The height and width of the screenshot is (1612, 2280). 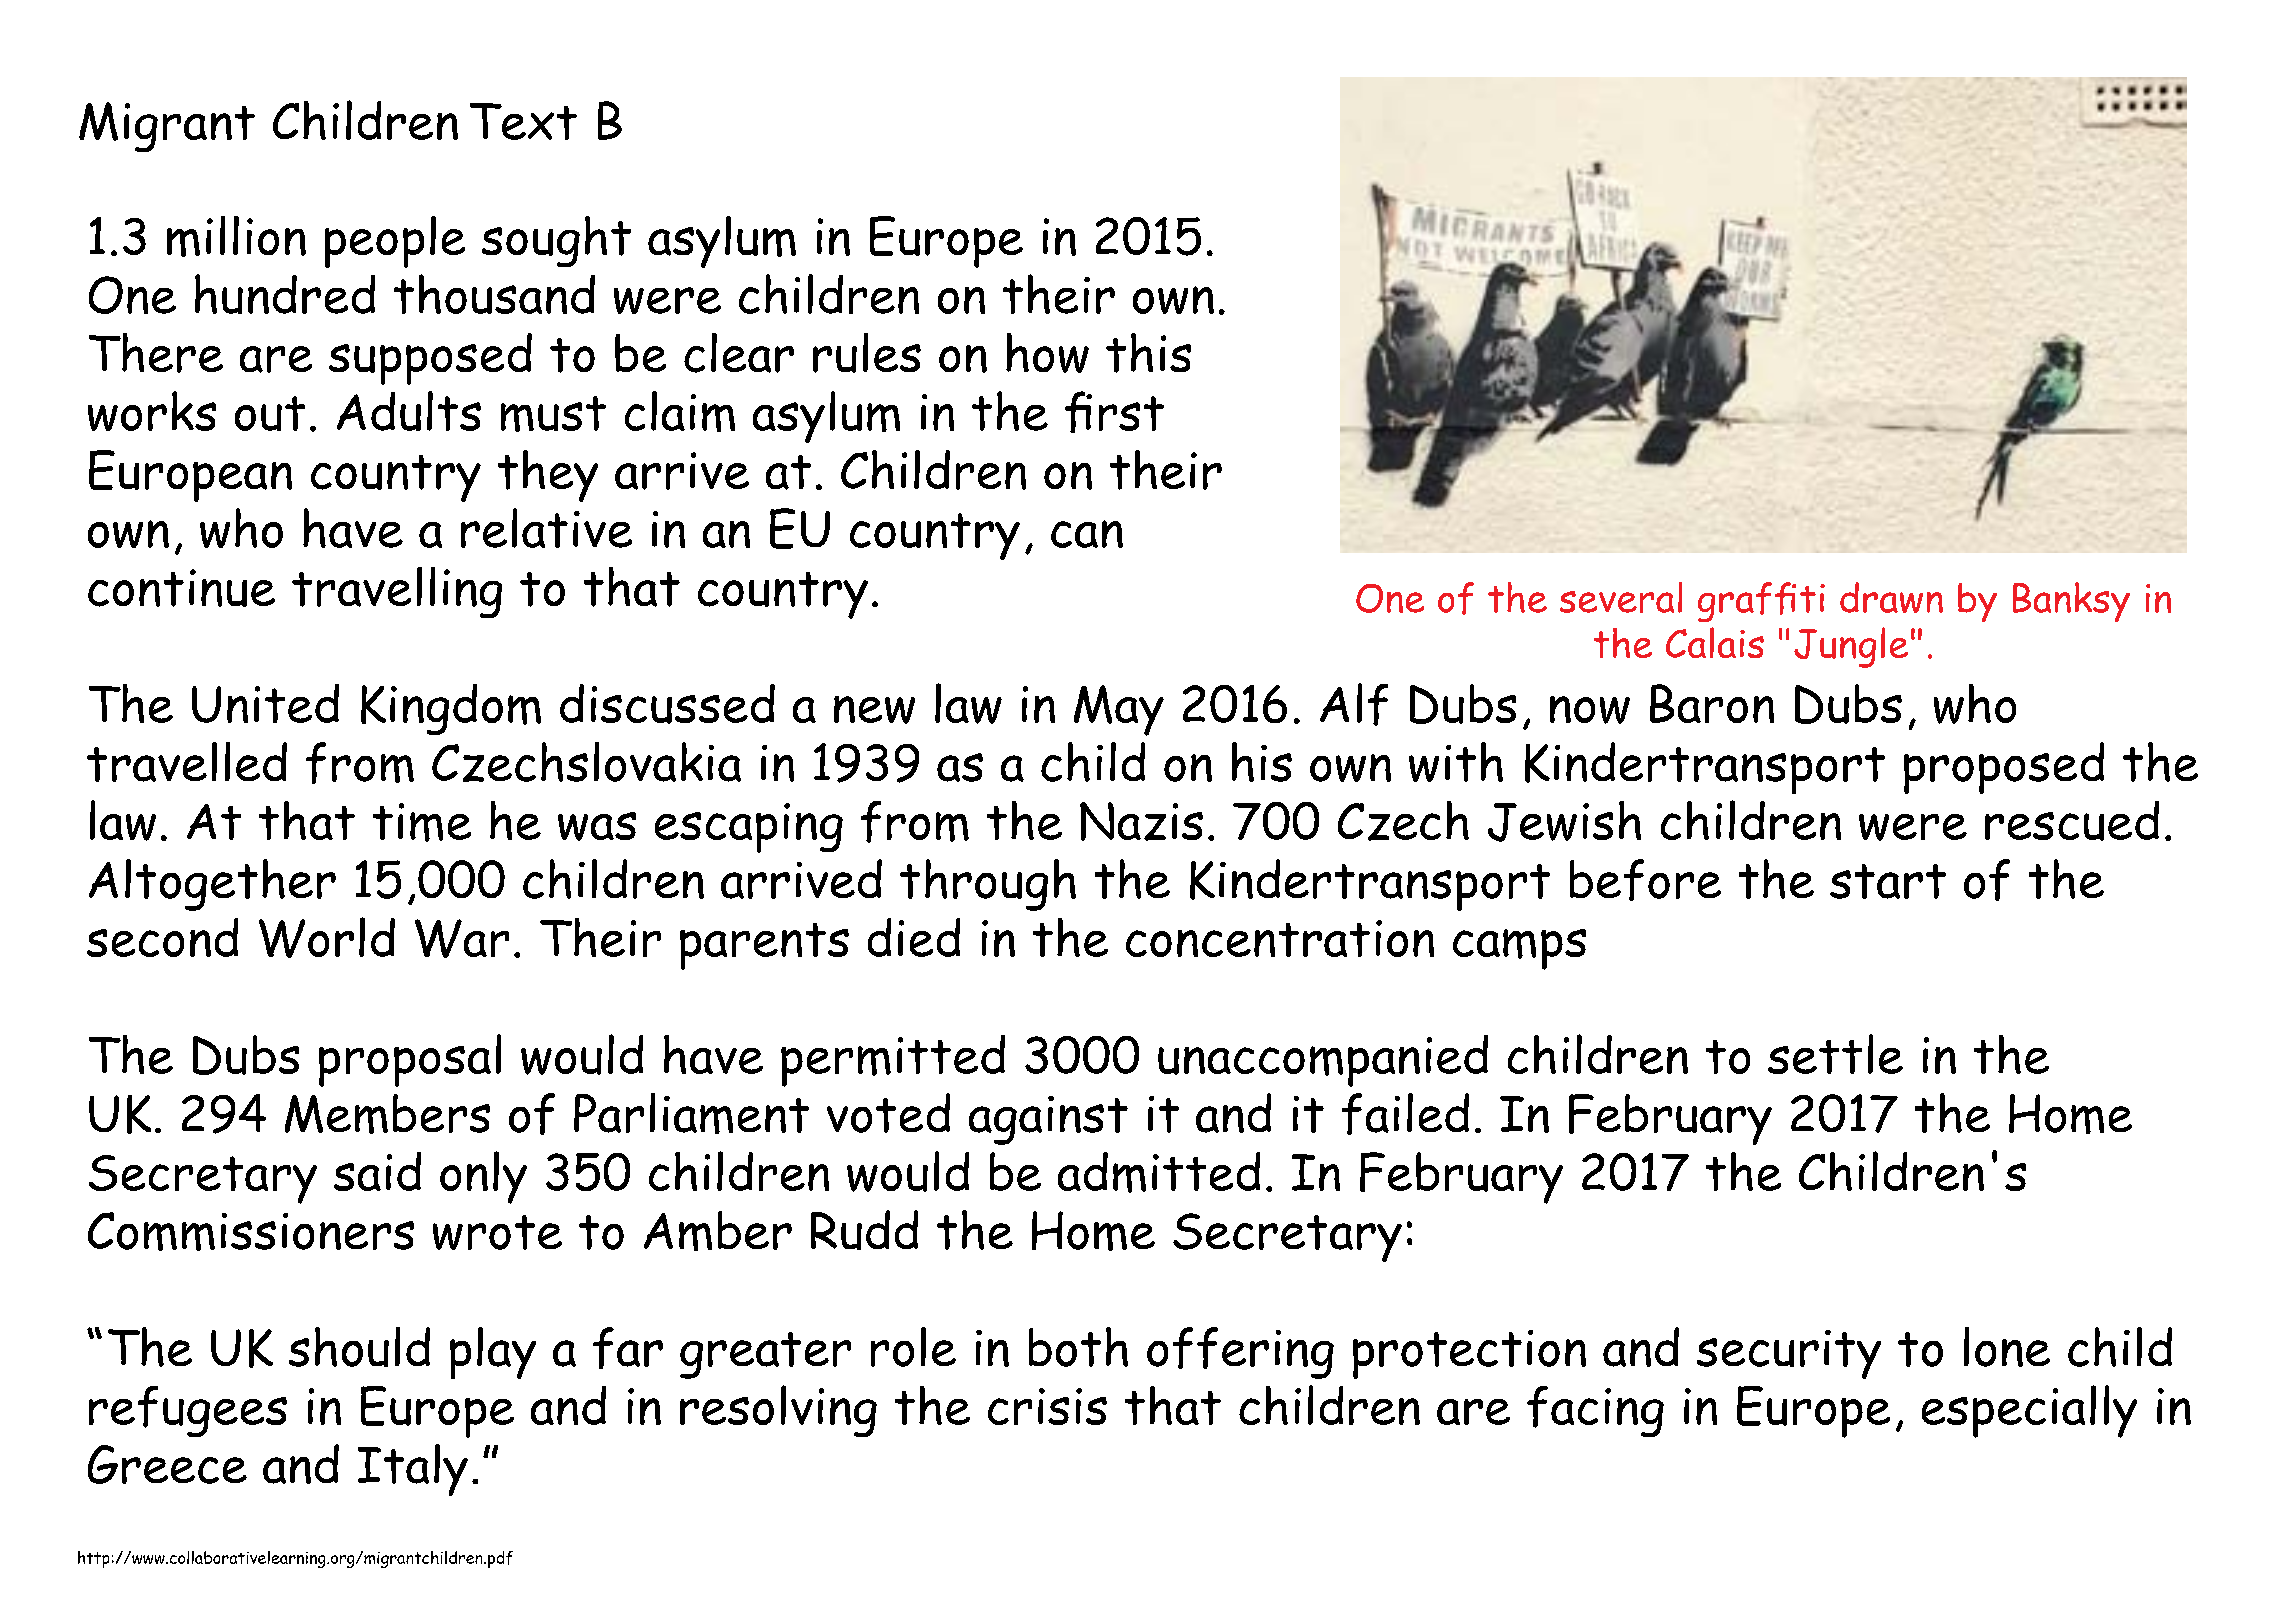 What do you see at coordinates (1148, 353) in the screenshot?
I see `this` at bounding box center [1148, 353].
